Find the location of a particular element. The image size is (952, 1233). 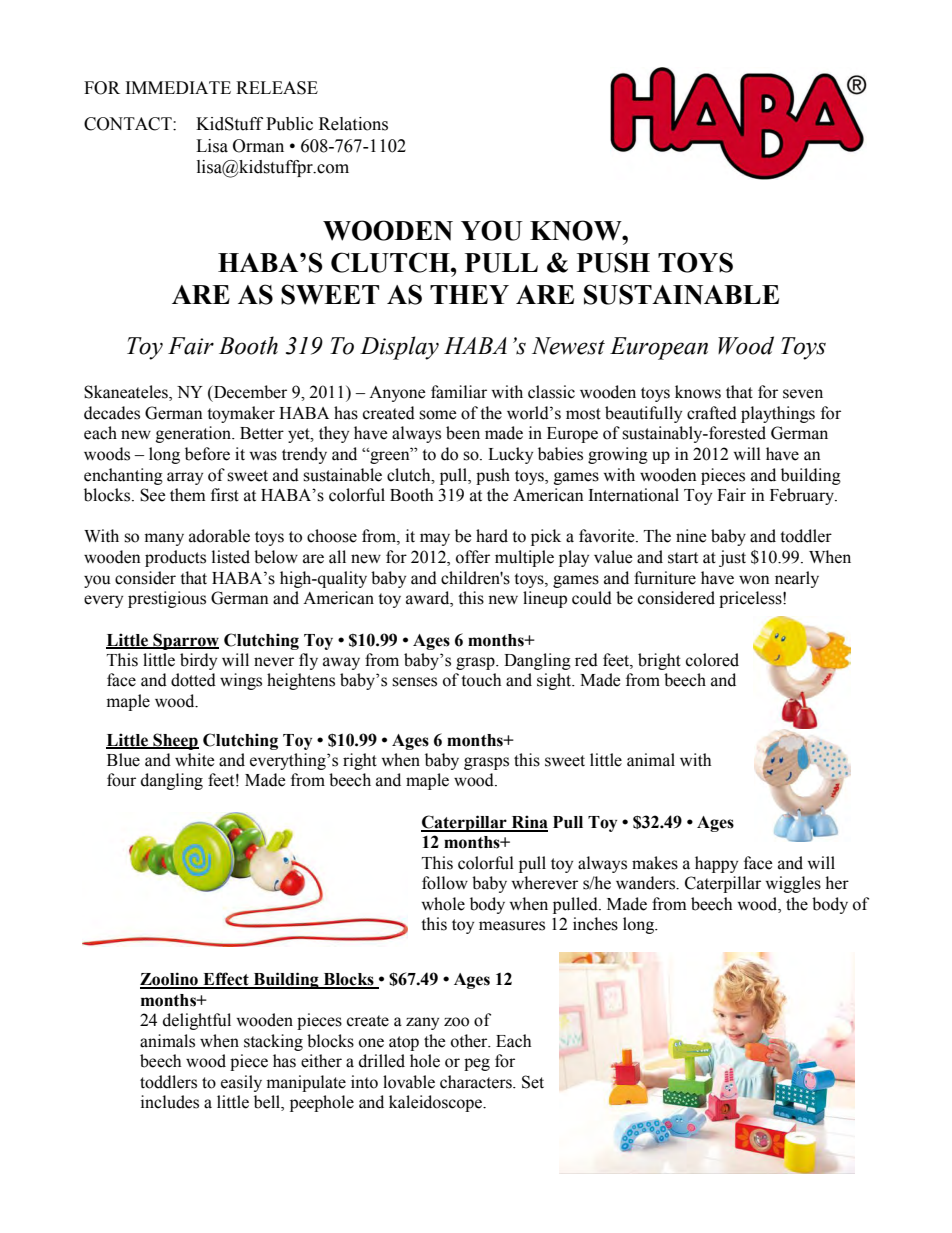

offer is located at coordinates (473, 557).
